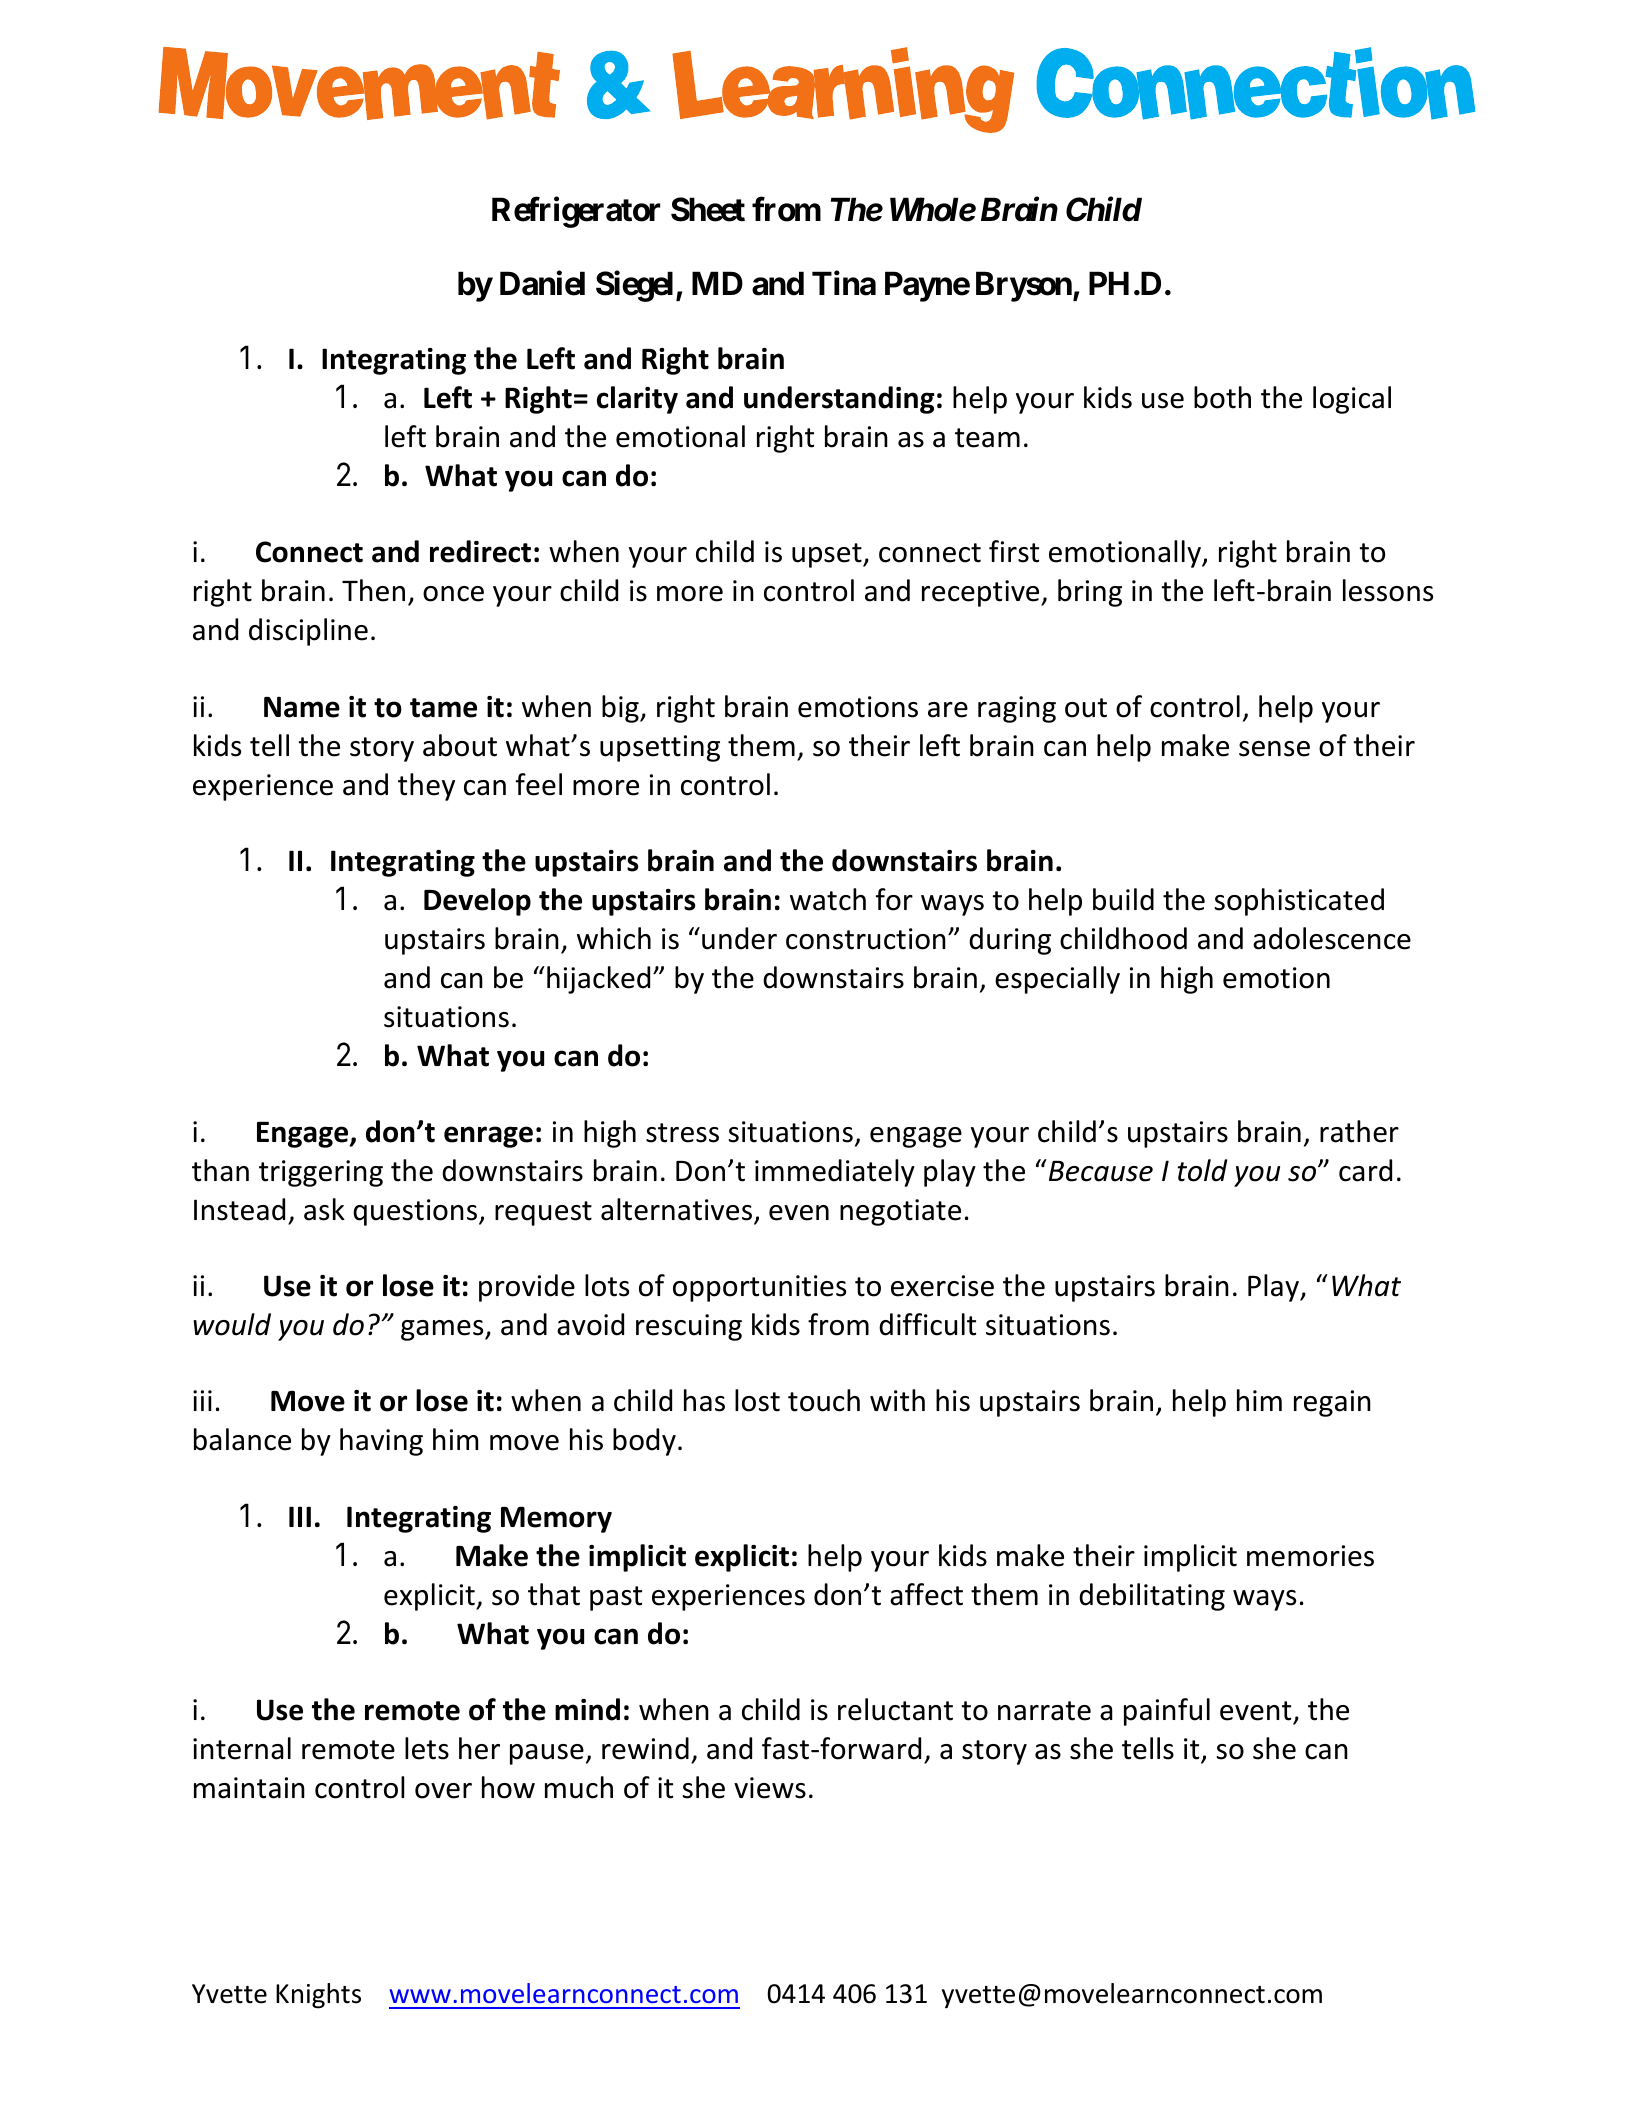 Image resolution: width=1628 pixels, height=2107 pixels. I want to click on both, so click(1222, 397).
